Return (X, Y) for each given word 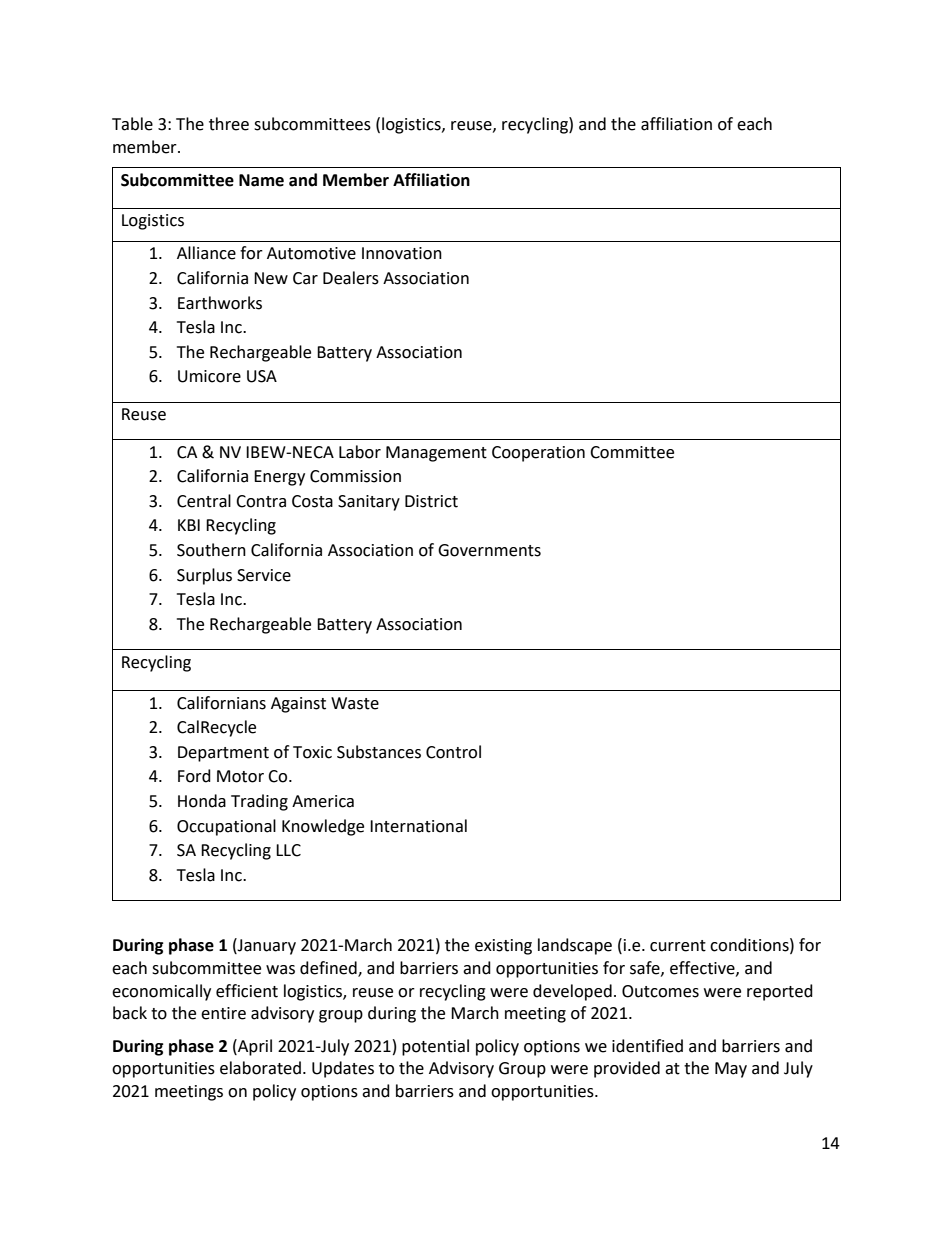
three (229, 124)
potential (435, 1047)
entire (223, 1013)
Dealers (351, 278)
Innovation (402, 253)
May (731, 1070)
